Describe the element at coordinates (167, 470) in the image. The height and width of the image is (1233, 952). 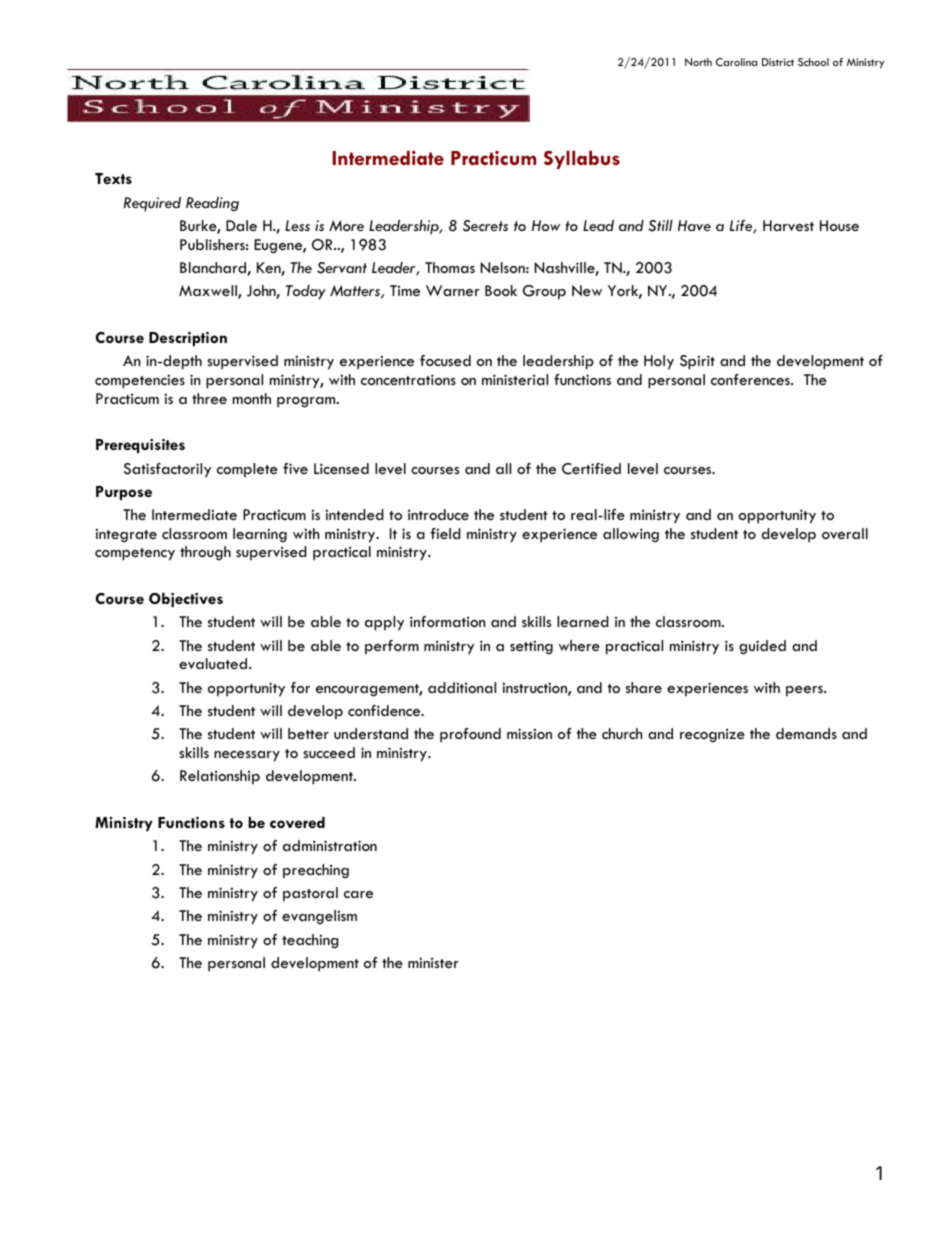
I see `Satisfactorily` at that location.
